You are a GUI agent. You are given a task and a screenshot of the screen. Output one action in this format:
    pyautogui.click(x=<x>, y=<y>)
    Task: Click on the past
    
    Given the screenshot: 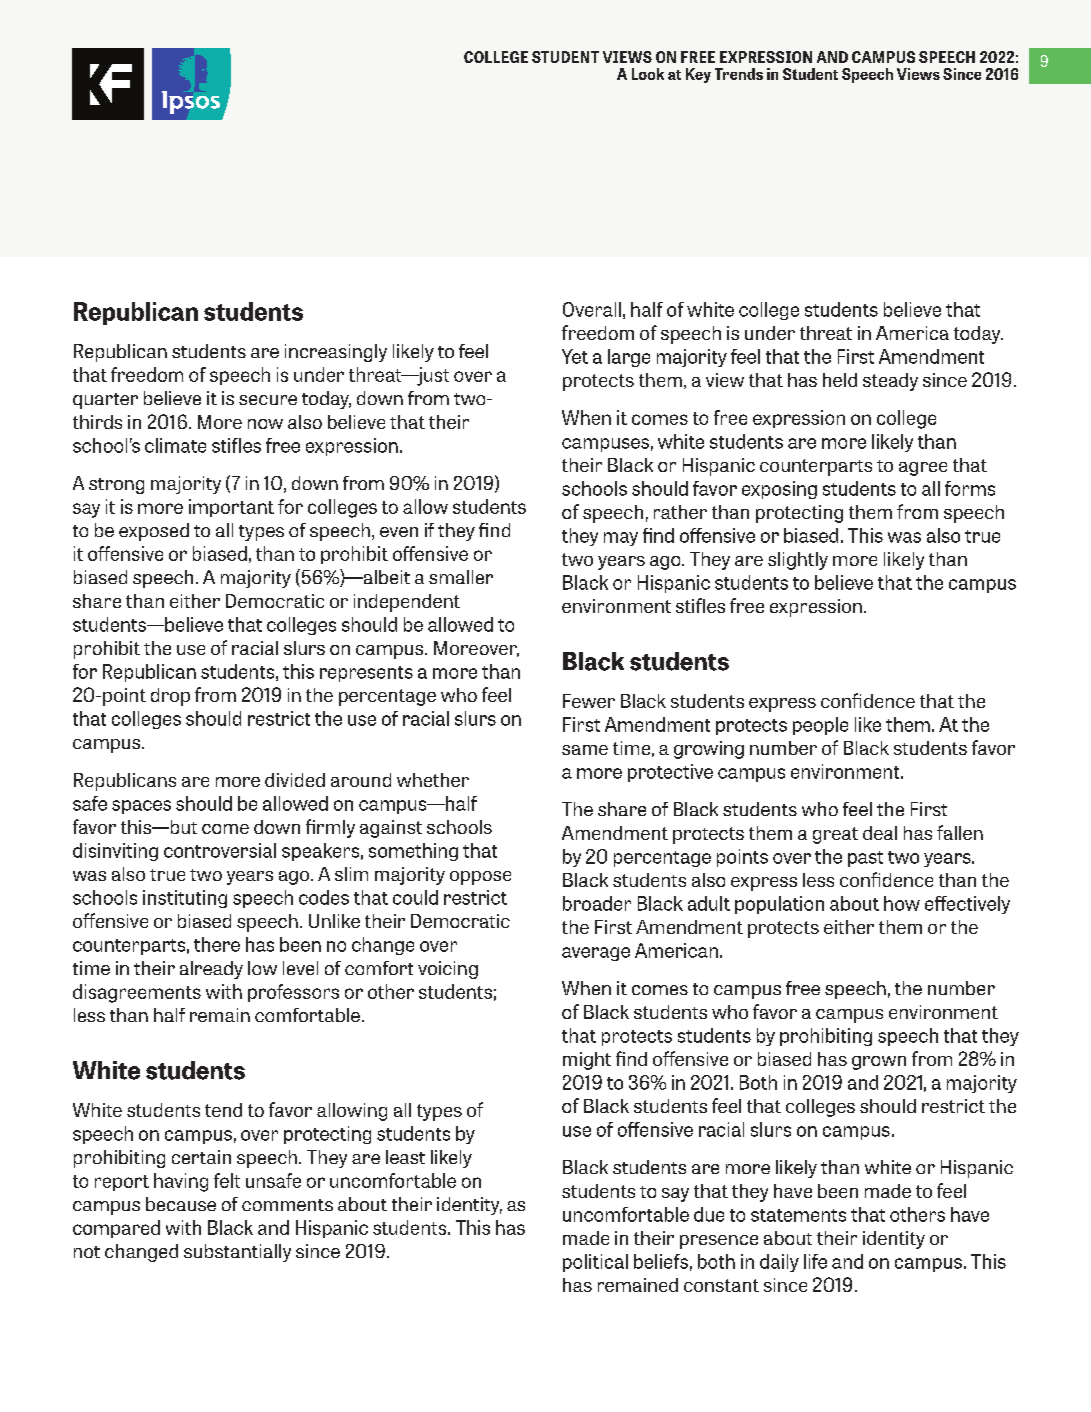 What is the action you would take?
    pyautogui.click(x=865, y=859)
